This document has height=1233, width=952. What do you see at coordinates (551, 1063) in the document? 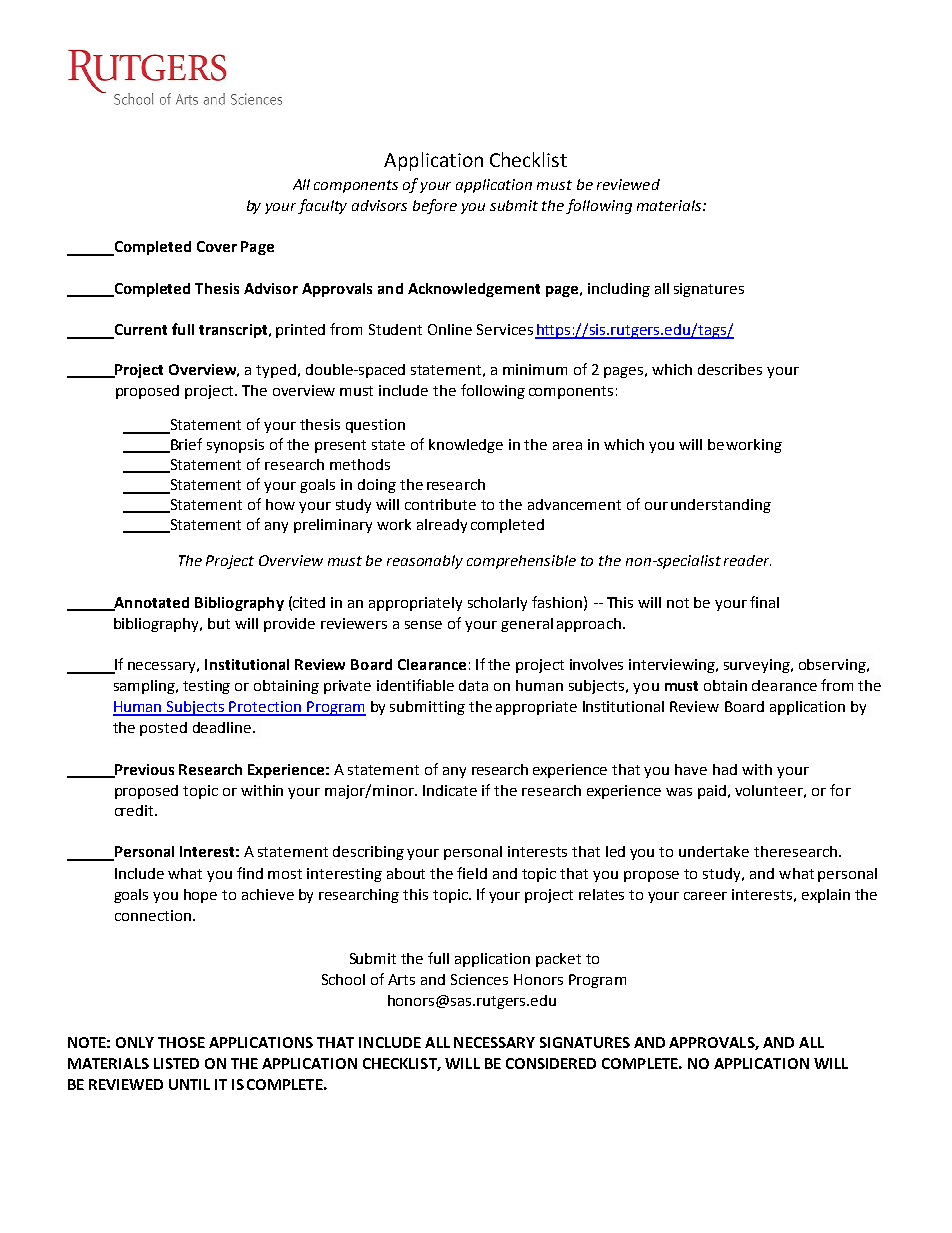
I see `CONSIDERED` at bounding box center [551, 1063].
